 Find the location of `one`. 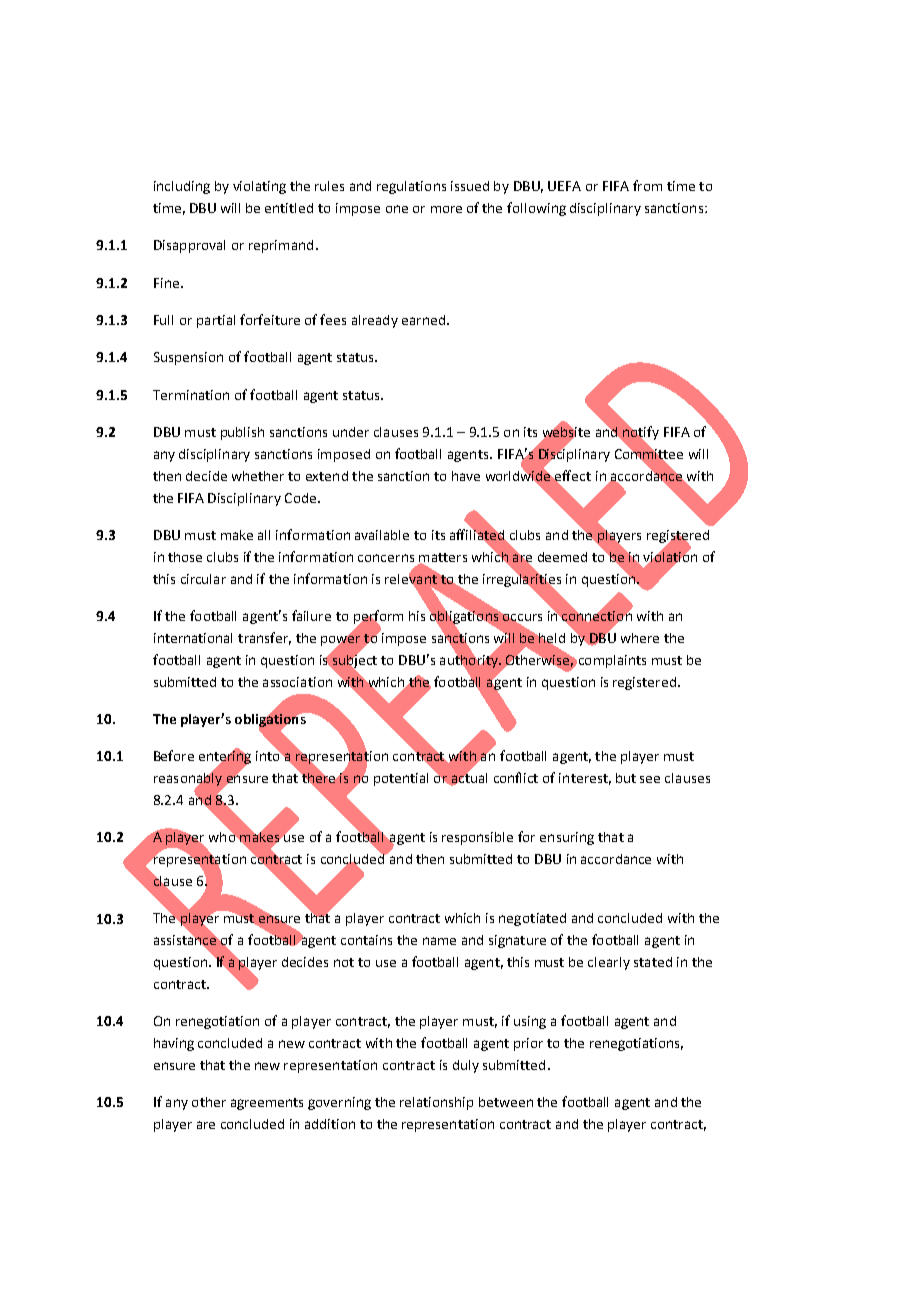

one is located at coordinates (397, 209).
